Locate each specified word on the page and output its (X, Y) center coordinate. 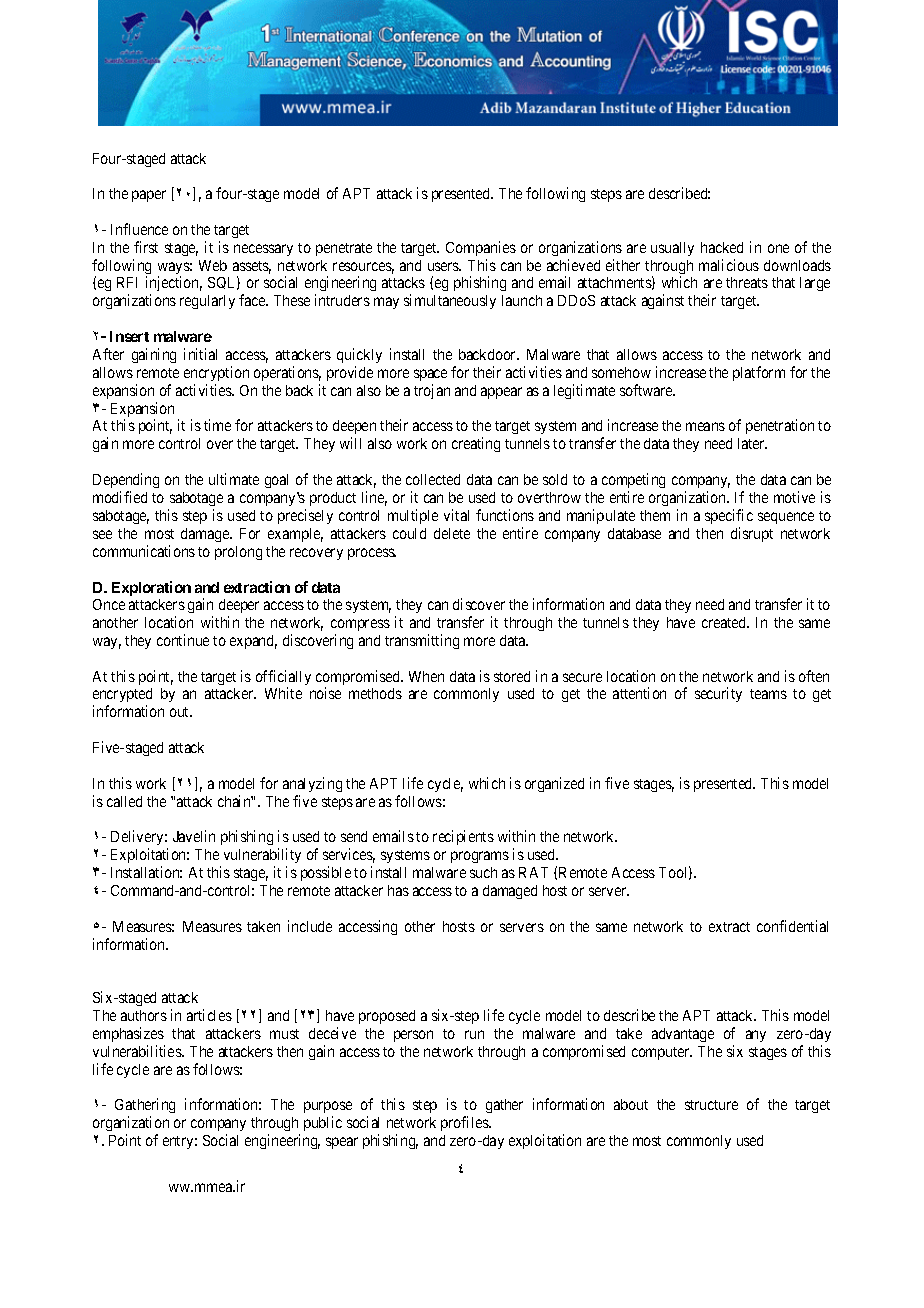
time (217, 425)
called (124, 801)
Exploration (151, 588)
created (725, 622)
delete (452, 533)
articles (209, 1015)
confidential (792, 926)
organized (554, 784)
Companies (481, 248)
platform (759, 373)
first (146, 247)
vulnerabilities (138, 1051)
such (483, 872)
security (718, 694)
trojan (432, 391)
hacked (722, 247)
